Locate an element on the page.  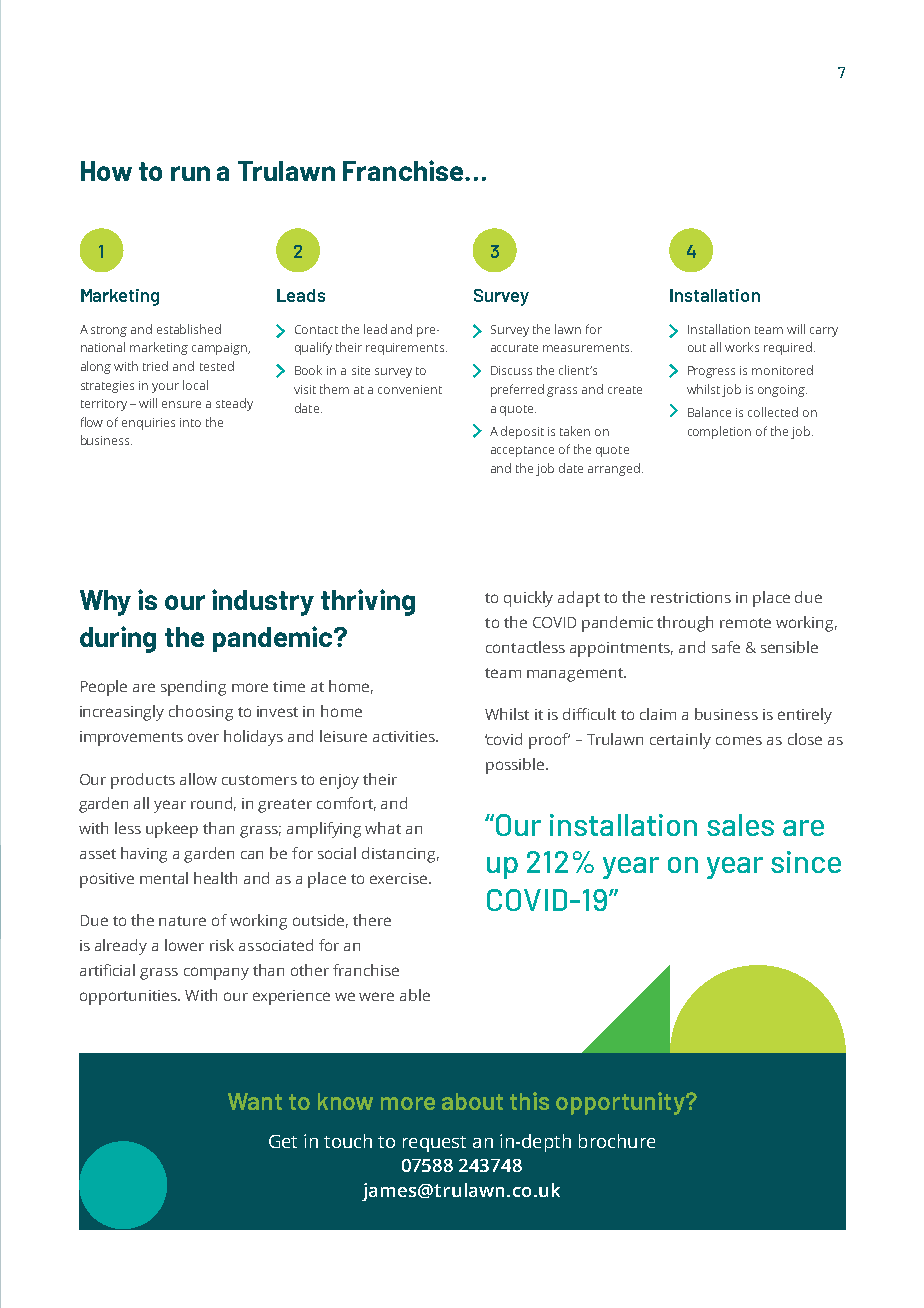
run is located at coordinates (190, 173).
